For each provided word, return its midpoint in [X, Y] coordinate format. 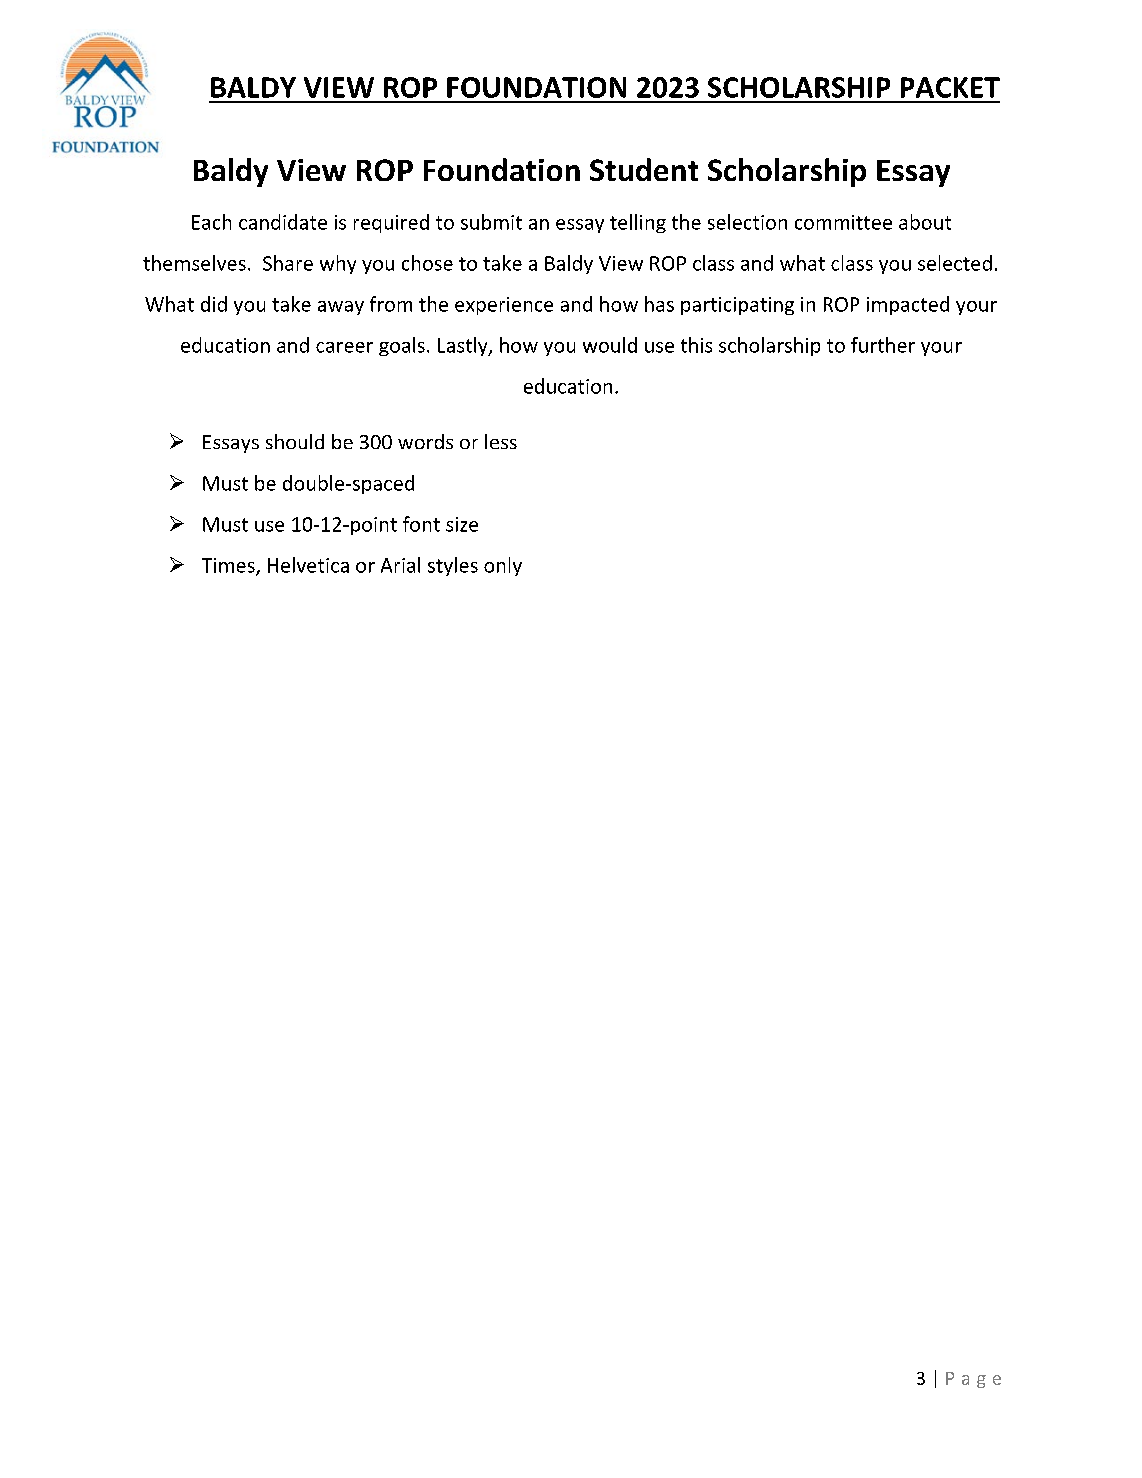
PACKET [950, 87]
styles [453, 566]
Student [644, 169]
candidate [283, 222]
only [503, 566]
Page [973, 1380]
